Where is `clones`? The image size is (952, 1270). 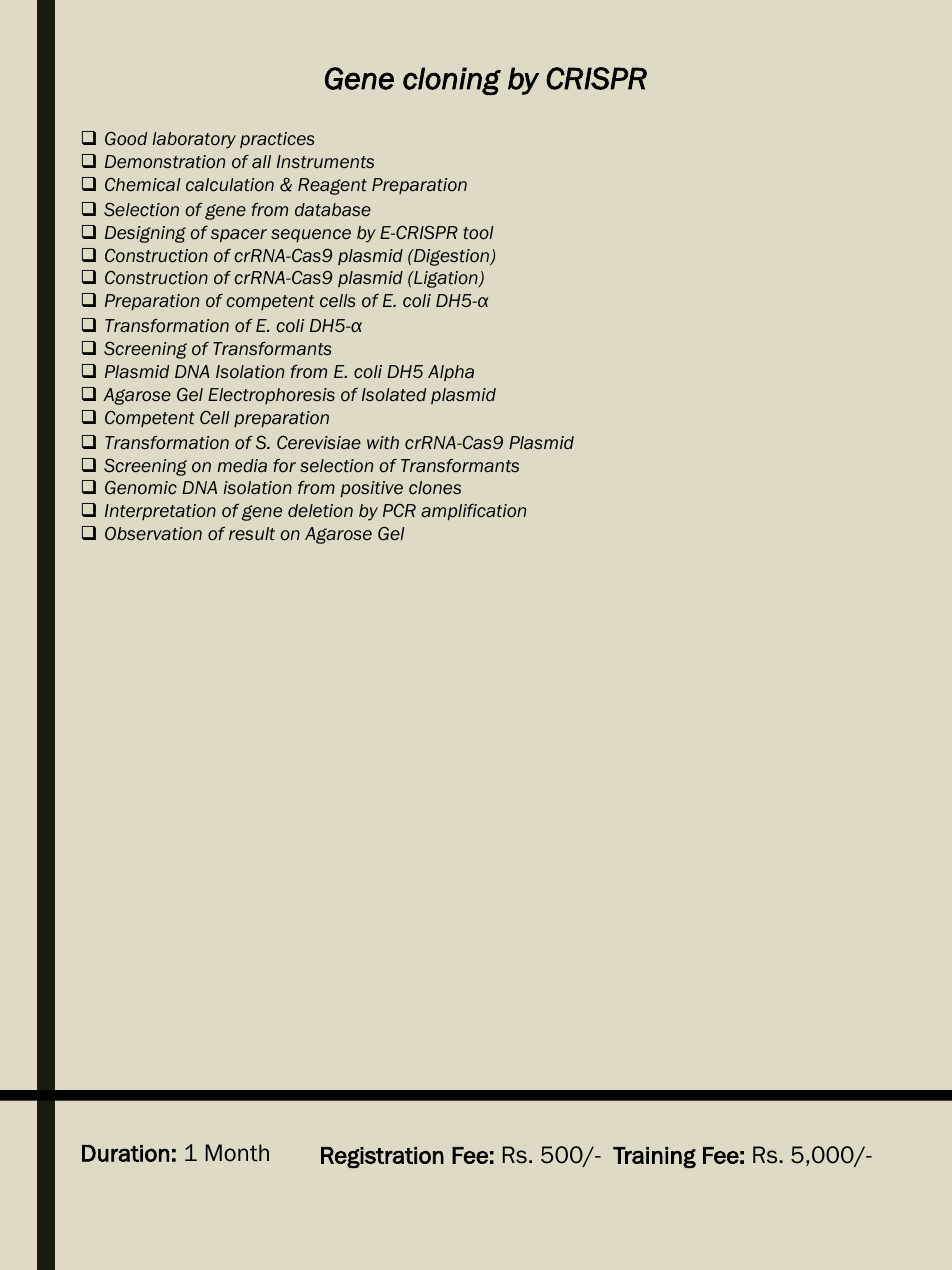 clones is located at coordinates (435, 488).
